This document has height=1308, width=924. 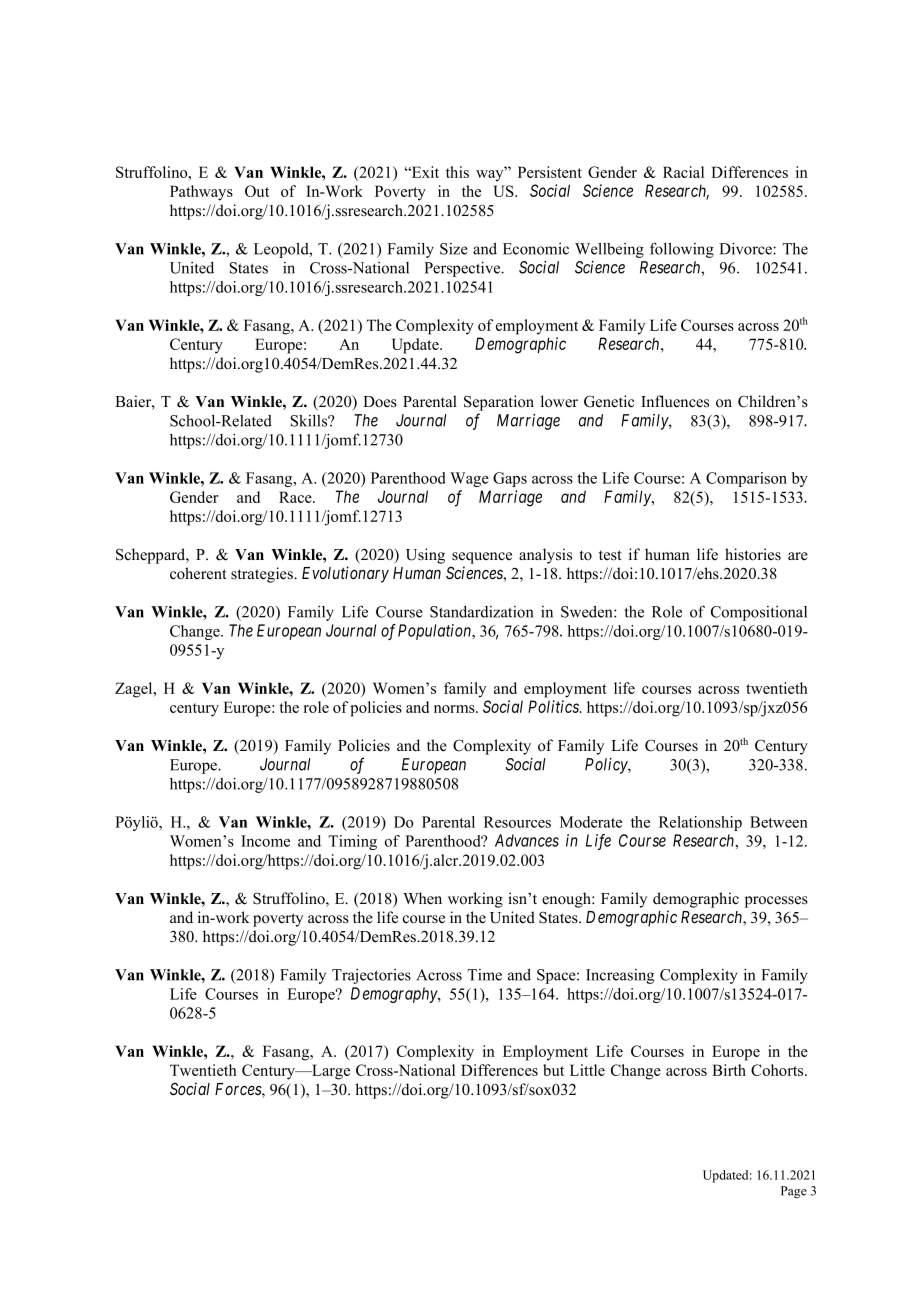 What do you see at coordinates (553, 1070) in the document?
I see `but` at bounding box center [553, 1070].
